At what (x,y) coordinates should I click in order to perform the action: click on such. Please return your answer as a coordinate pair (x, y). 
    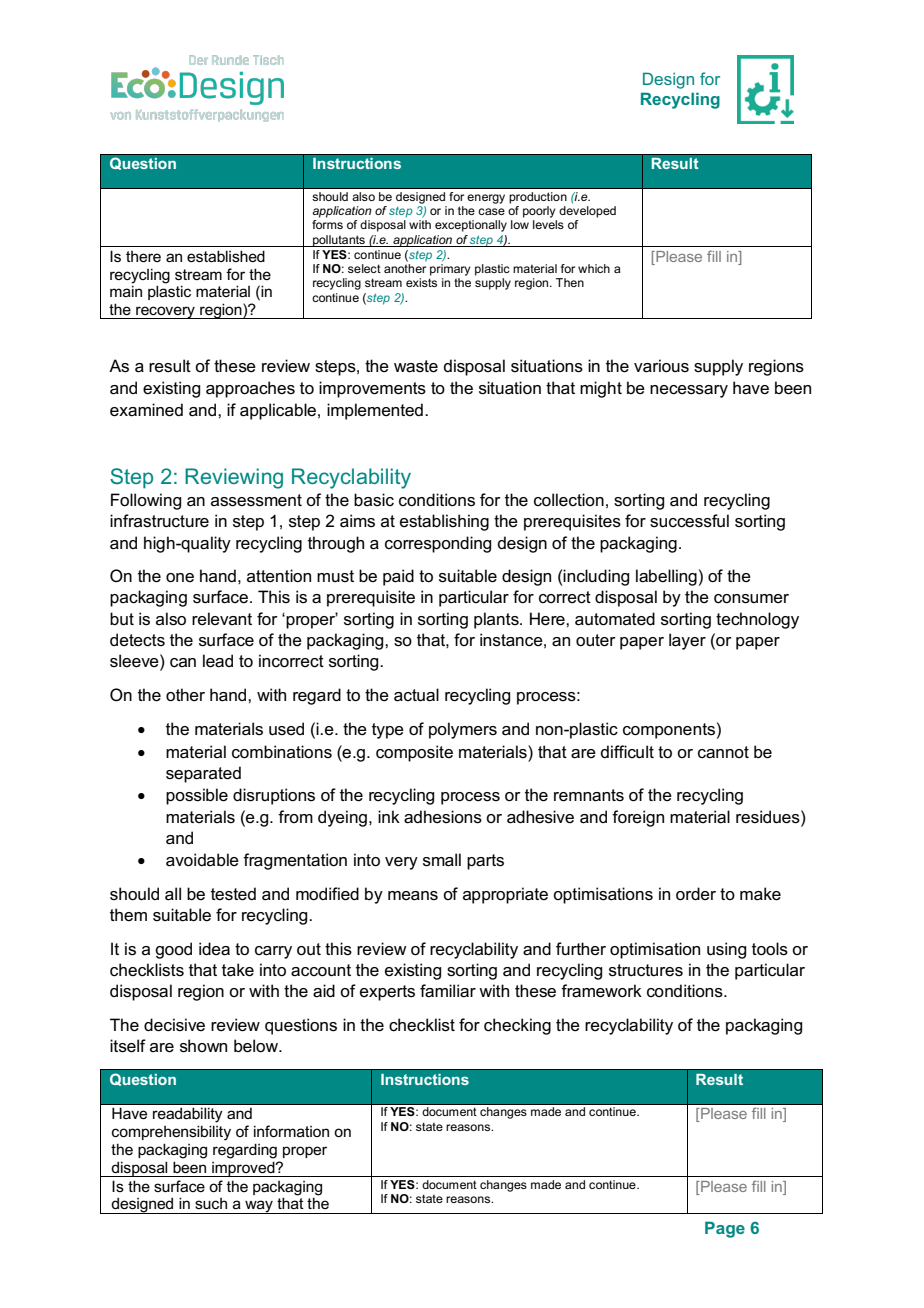
    Looking at the image, I should click on (211, 1203).
